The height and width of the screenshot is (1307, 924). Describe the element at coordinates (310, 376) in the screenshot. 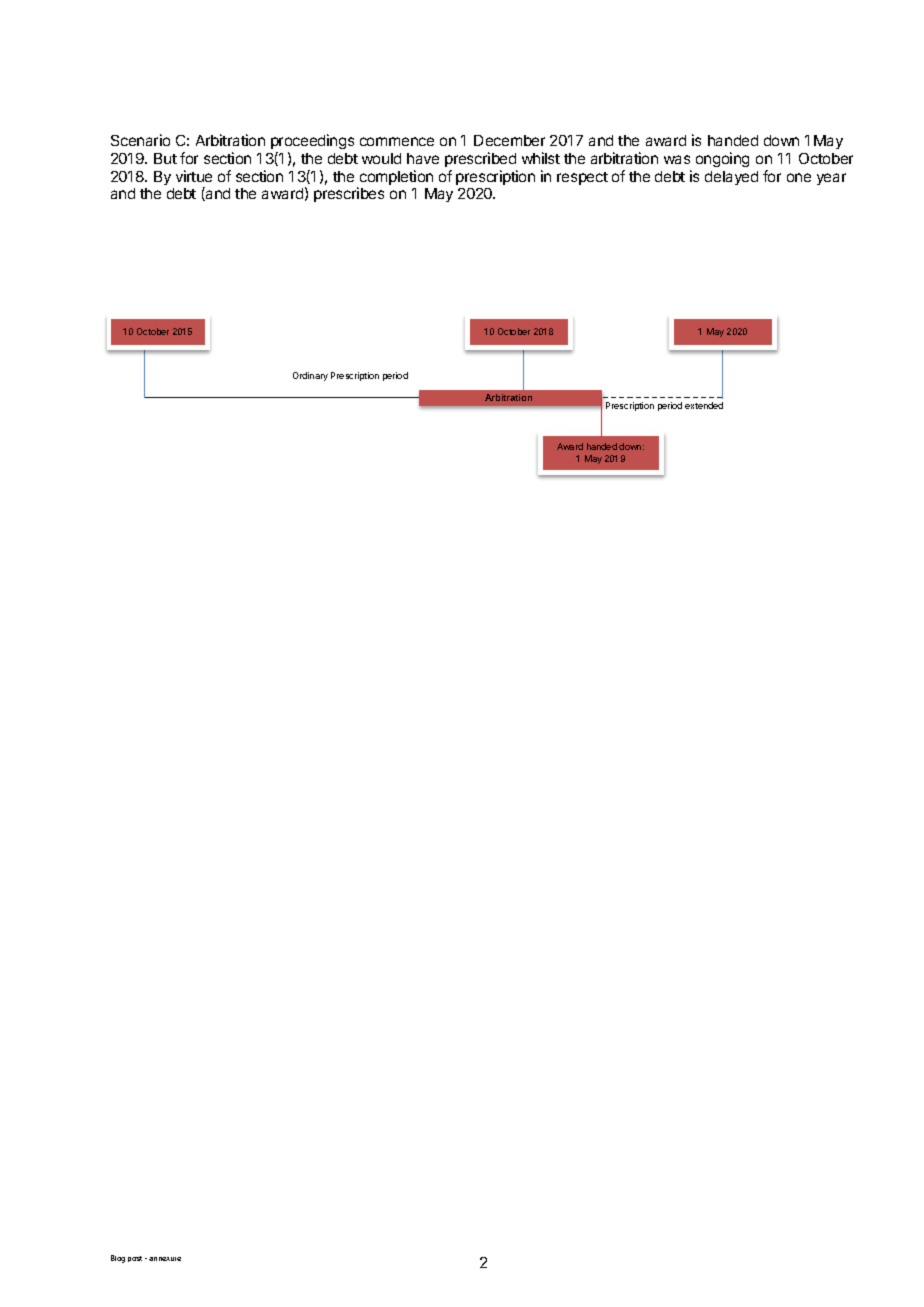

I see `Ordinary` at that location.
